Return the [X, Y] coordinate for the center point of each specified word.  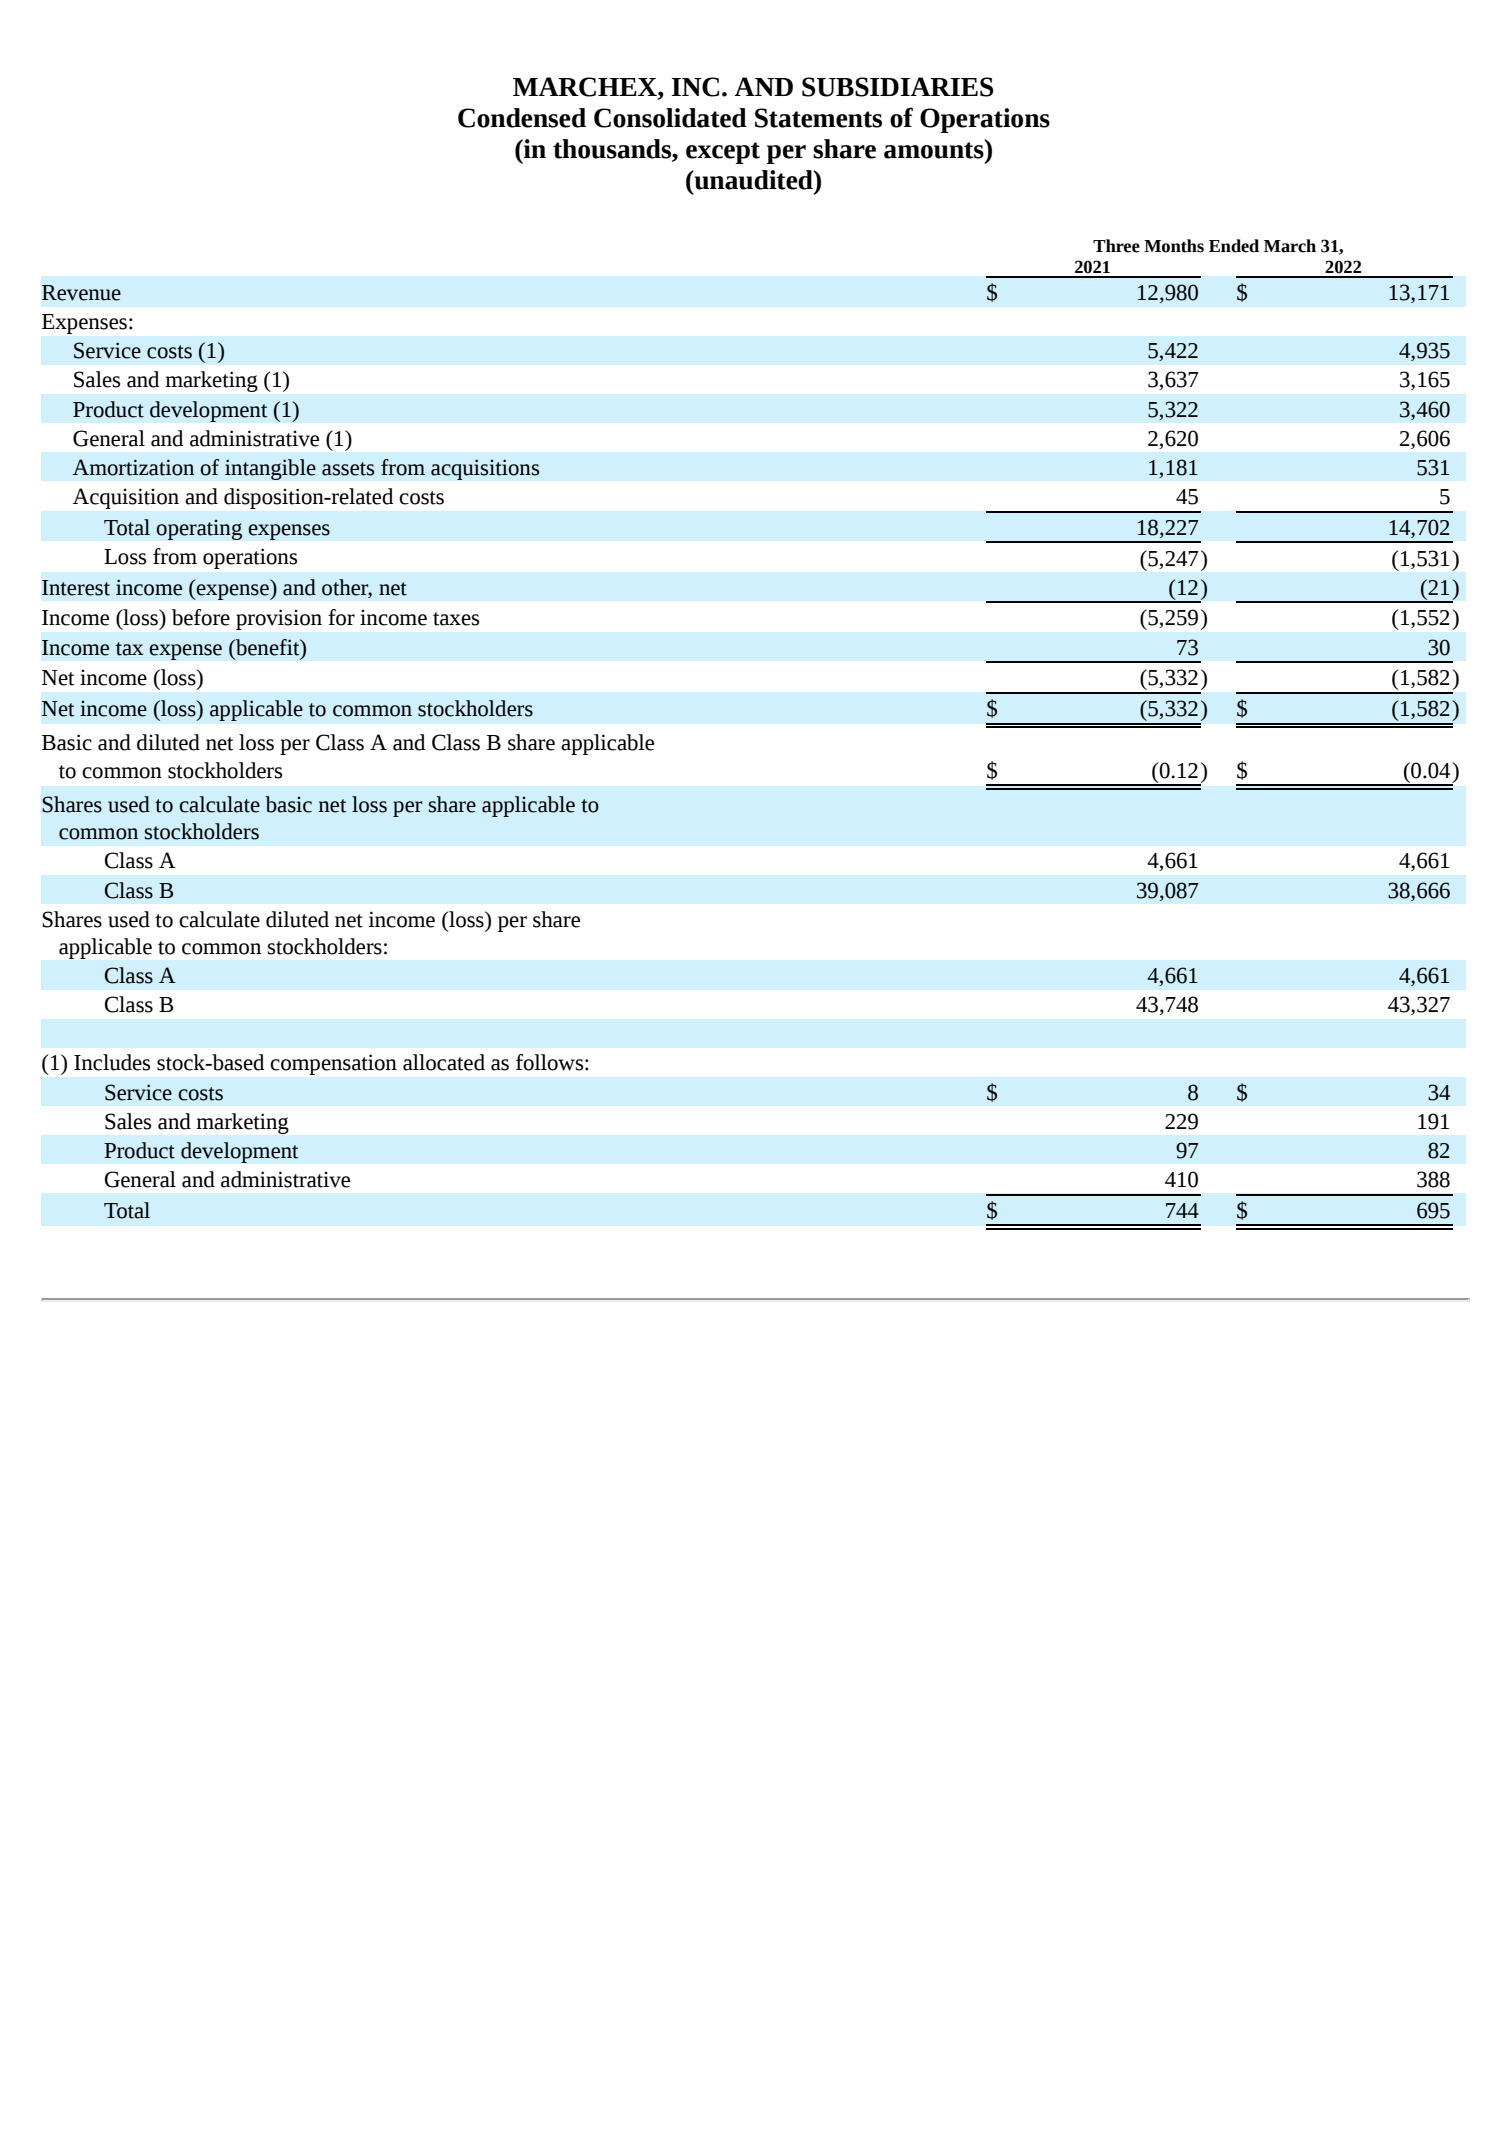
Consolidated [670, 118]
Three [1116, 246]
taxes [456, 619]
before [201, 617]
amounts [935, 149]
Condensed [522, 118]
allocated [444, 1062]
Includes [112, 1062]
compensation [334, 1064]
